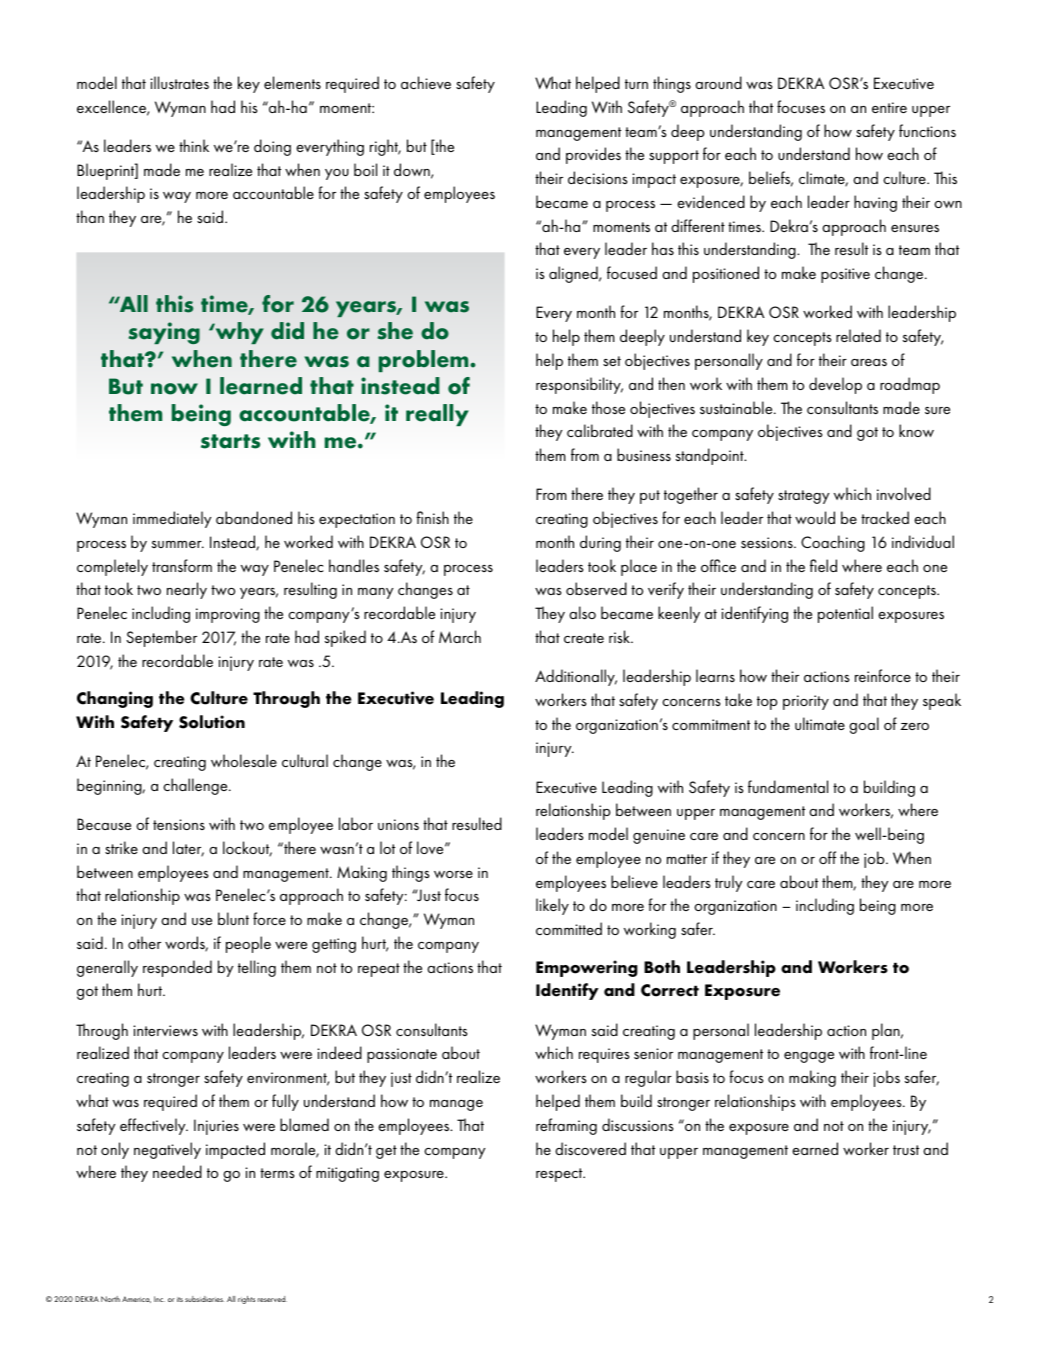  I want to click on engage, so click(809, 1057).
